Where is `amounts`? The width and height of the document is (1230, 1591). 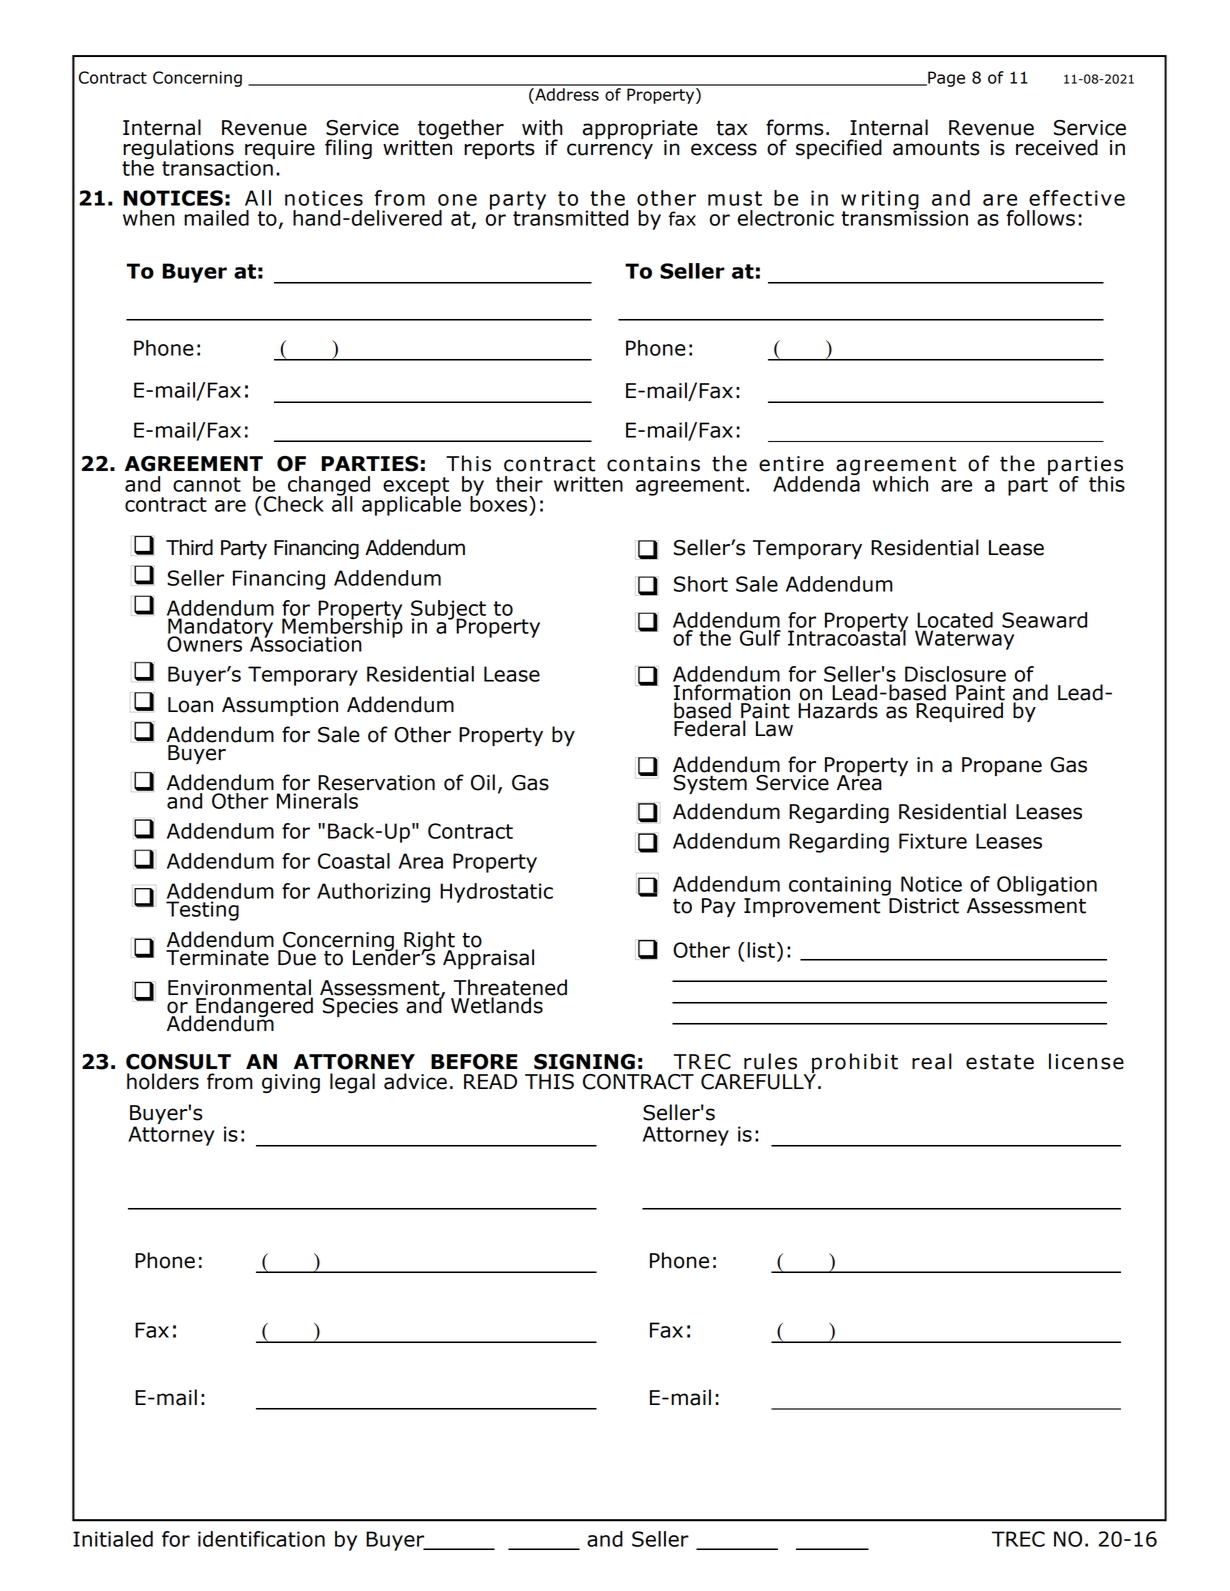
amounts is located at coordinates (936, 148).
